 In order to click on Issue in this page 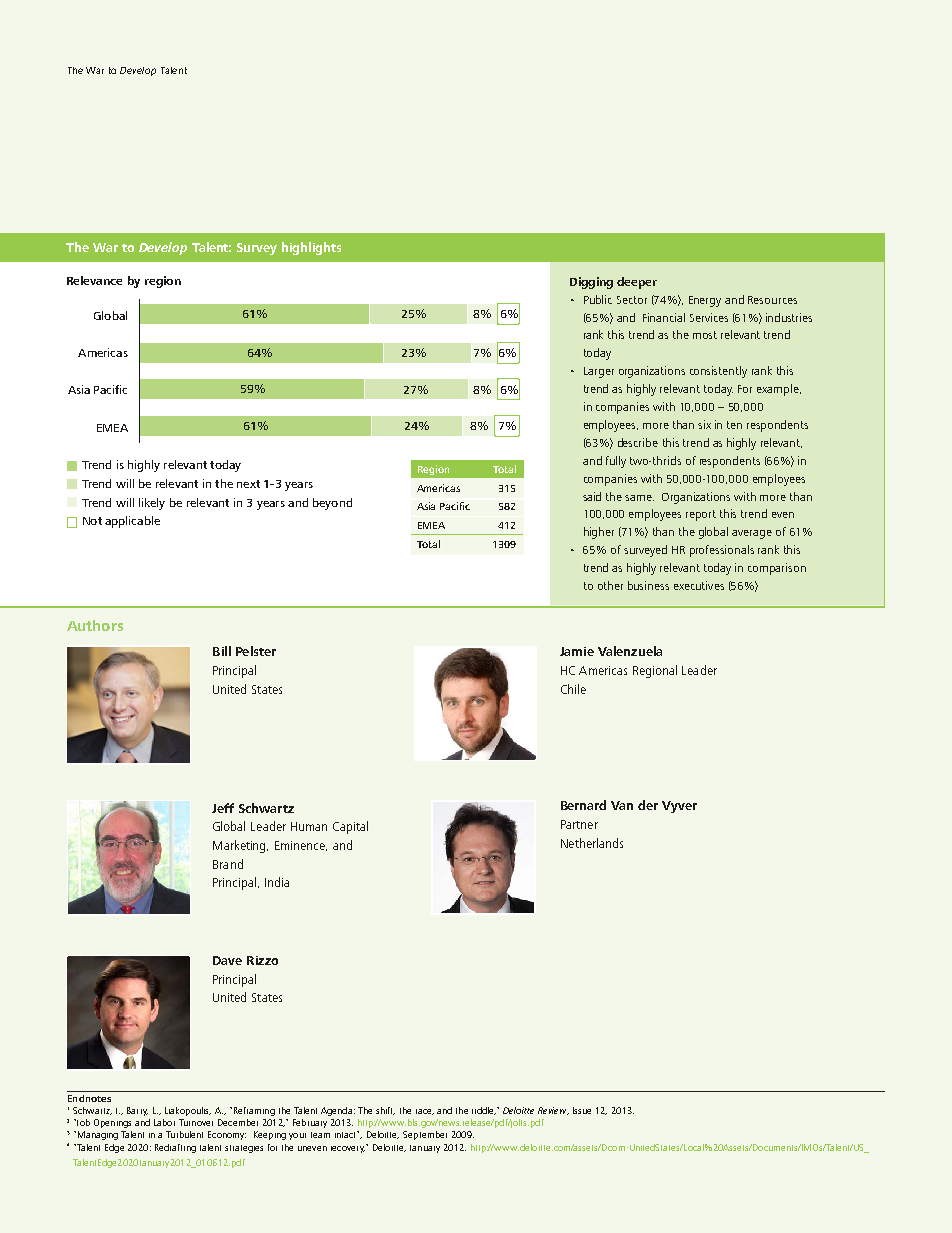, I will do `click(582, 1110)`.
